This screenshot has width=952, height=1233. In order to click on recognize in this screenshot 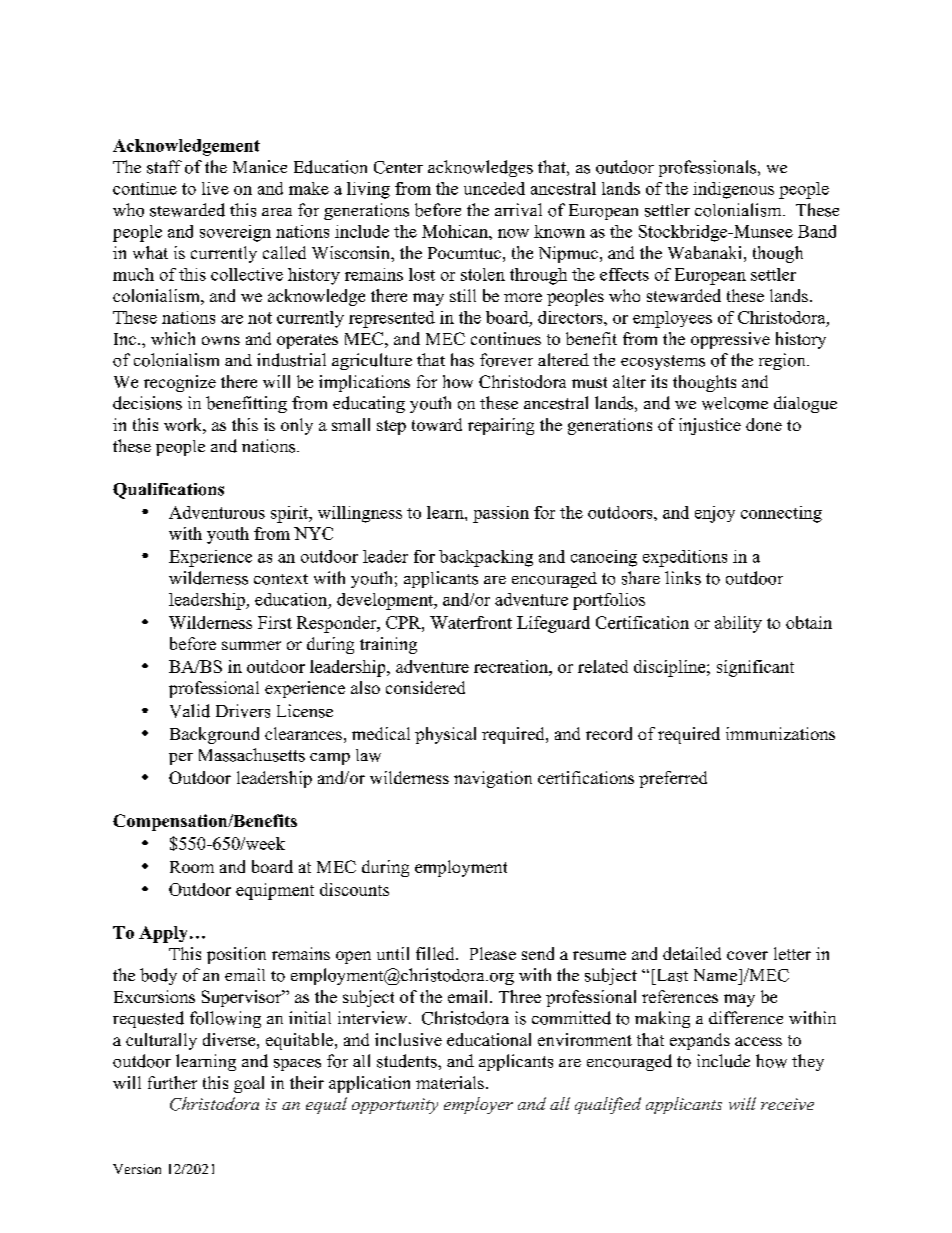, I will do `click(180, 383)`.
